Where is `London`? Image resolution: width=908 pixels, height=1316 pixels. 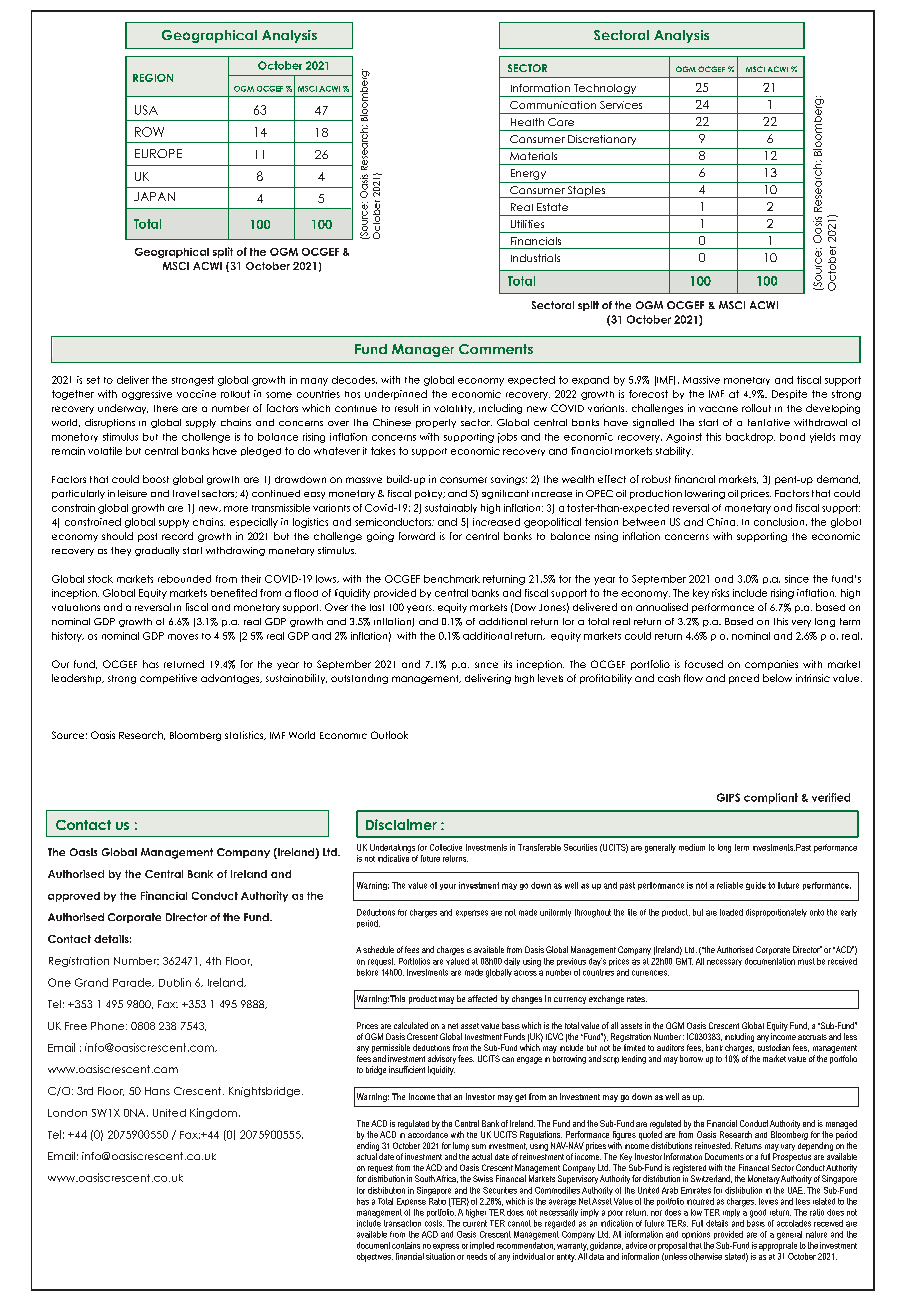 London is located at coordinates (67, 1113).
